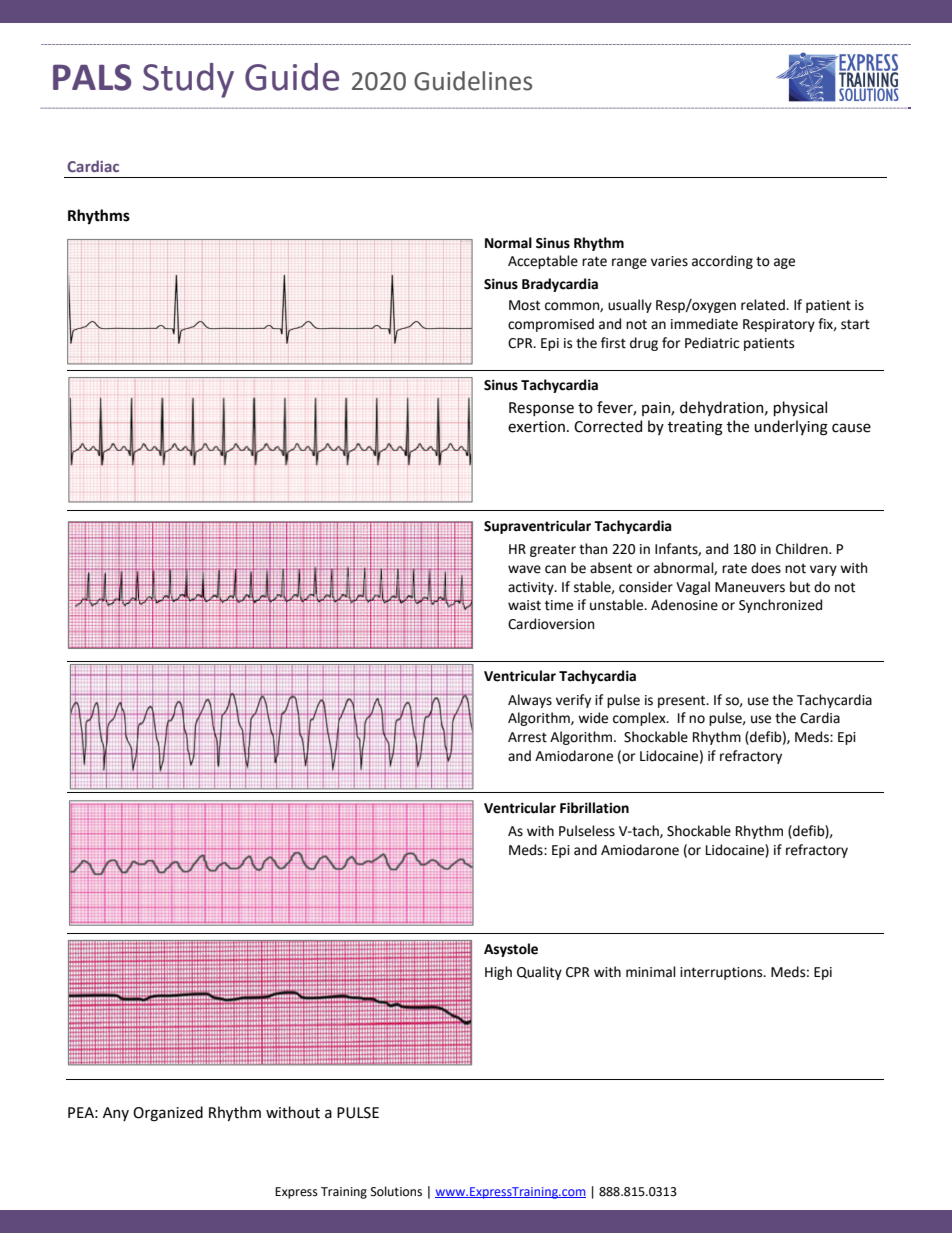 This screenshot has width=952, height=1233. What do you see at coordinates (168, 1114) in the screenshot?
I see `Organized` at bounding box center [168, 1114].
